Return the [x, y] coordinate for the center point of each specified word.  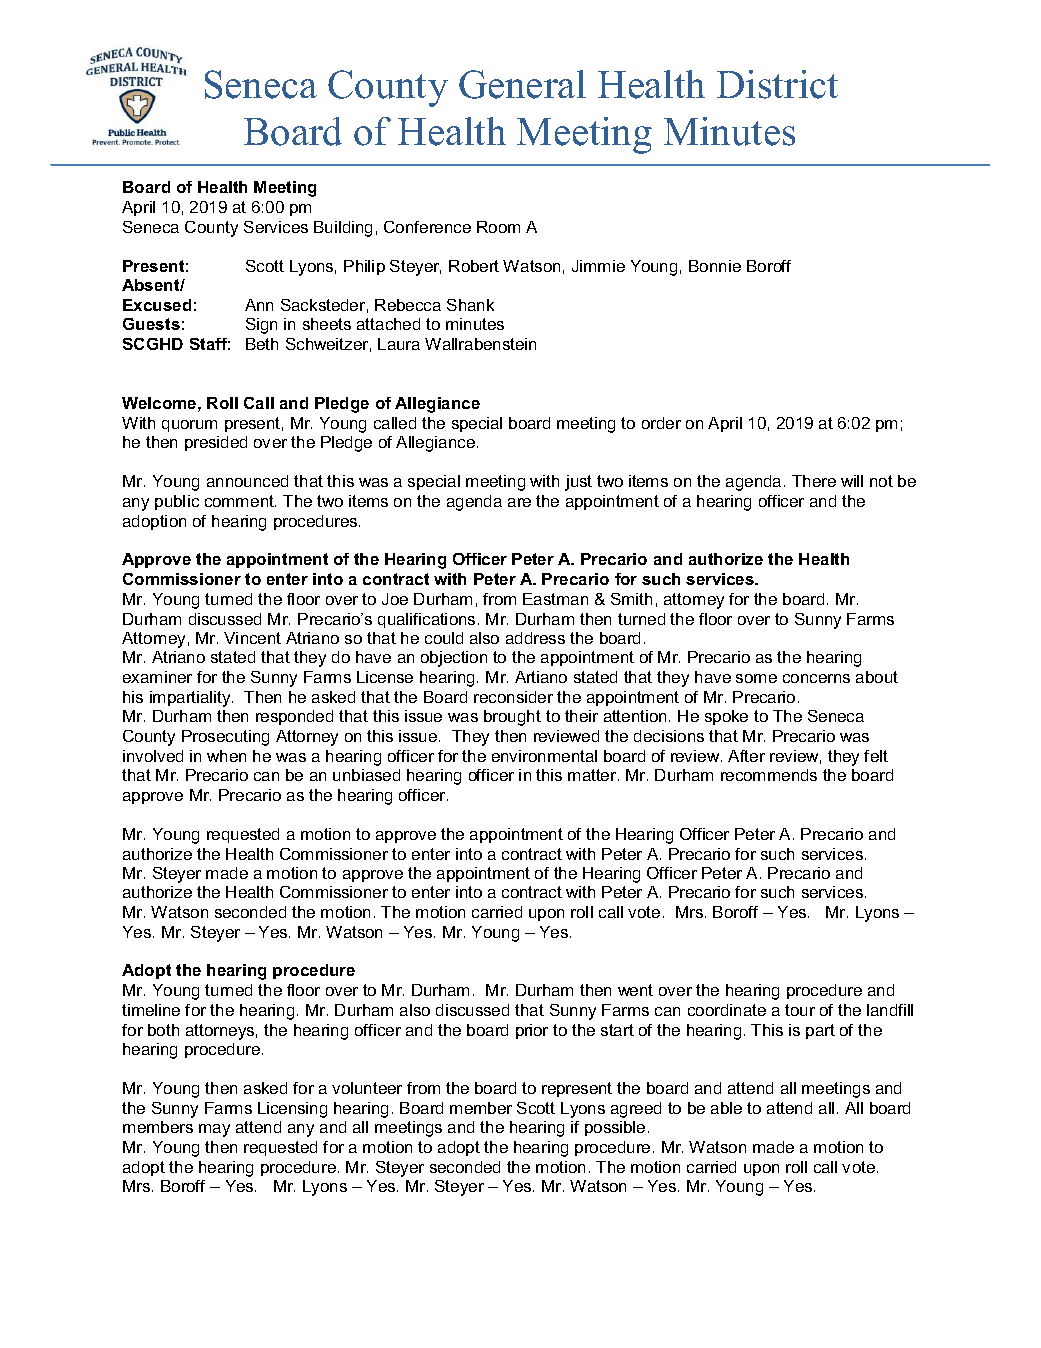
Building [343, 229]
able [726, 1108]
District [777, 84]
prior [532, 1031]
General [522, 84]
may [214, 1130]
